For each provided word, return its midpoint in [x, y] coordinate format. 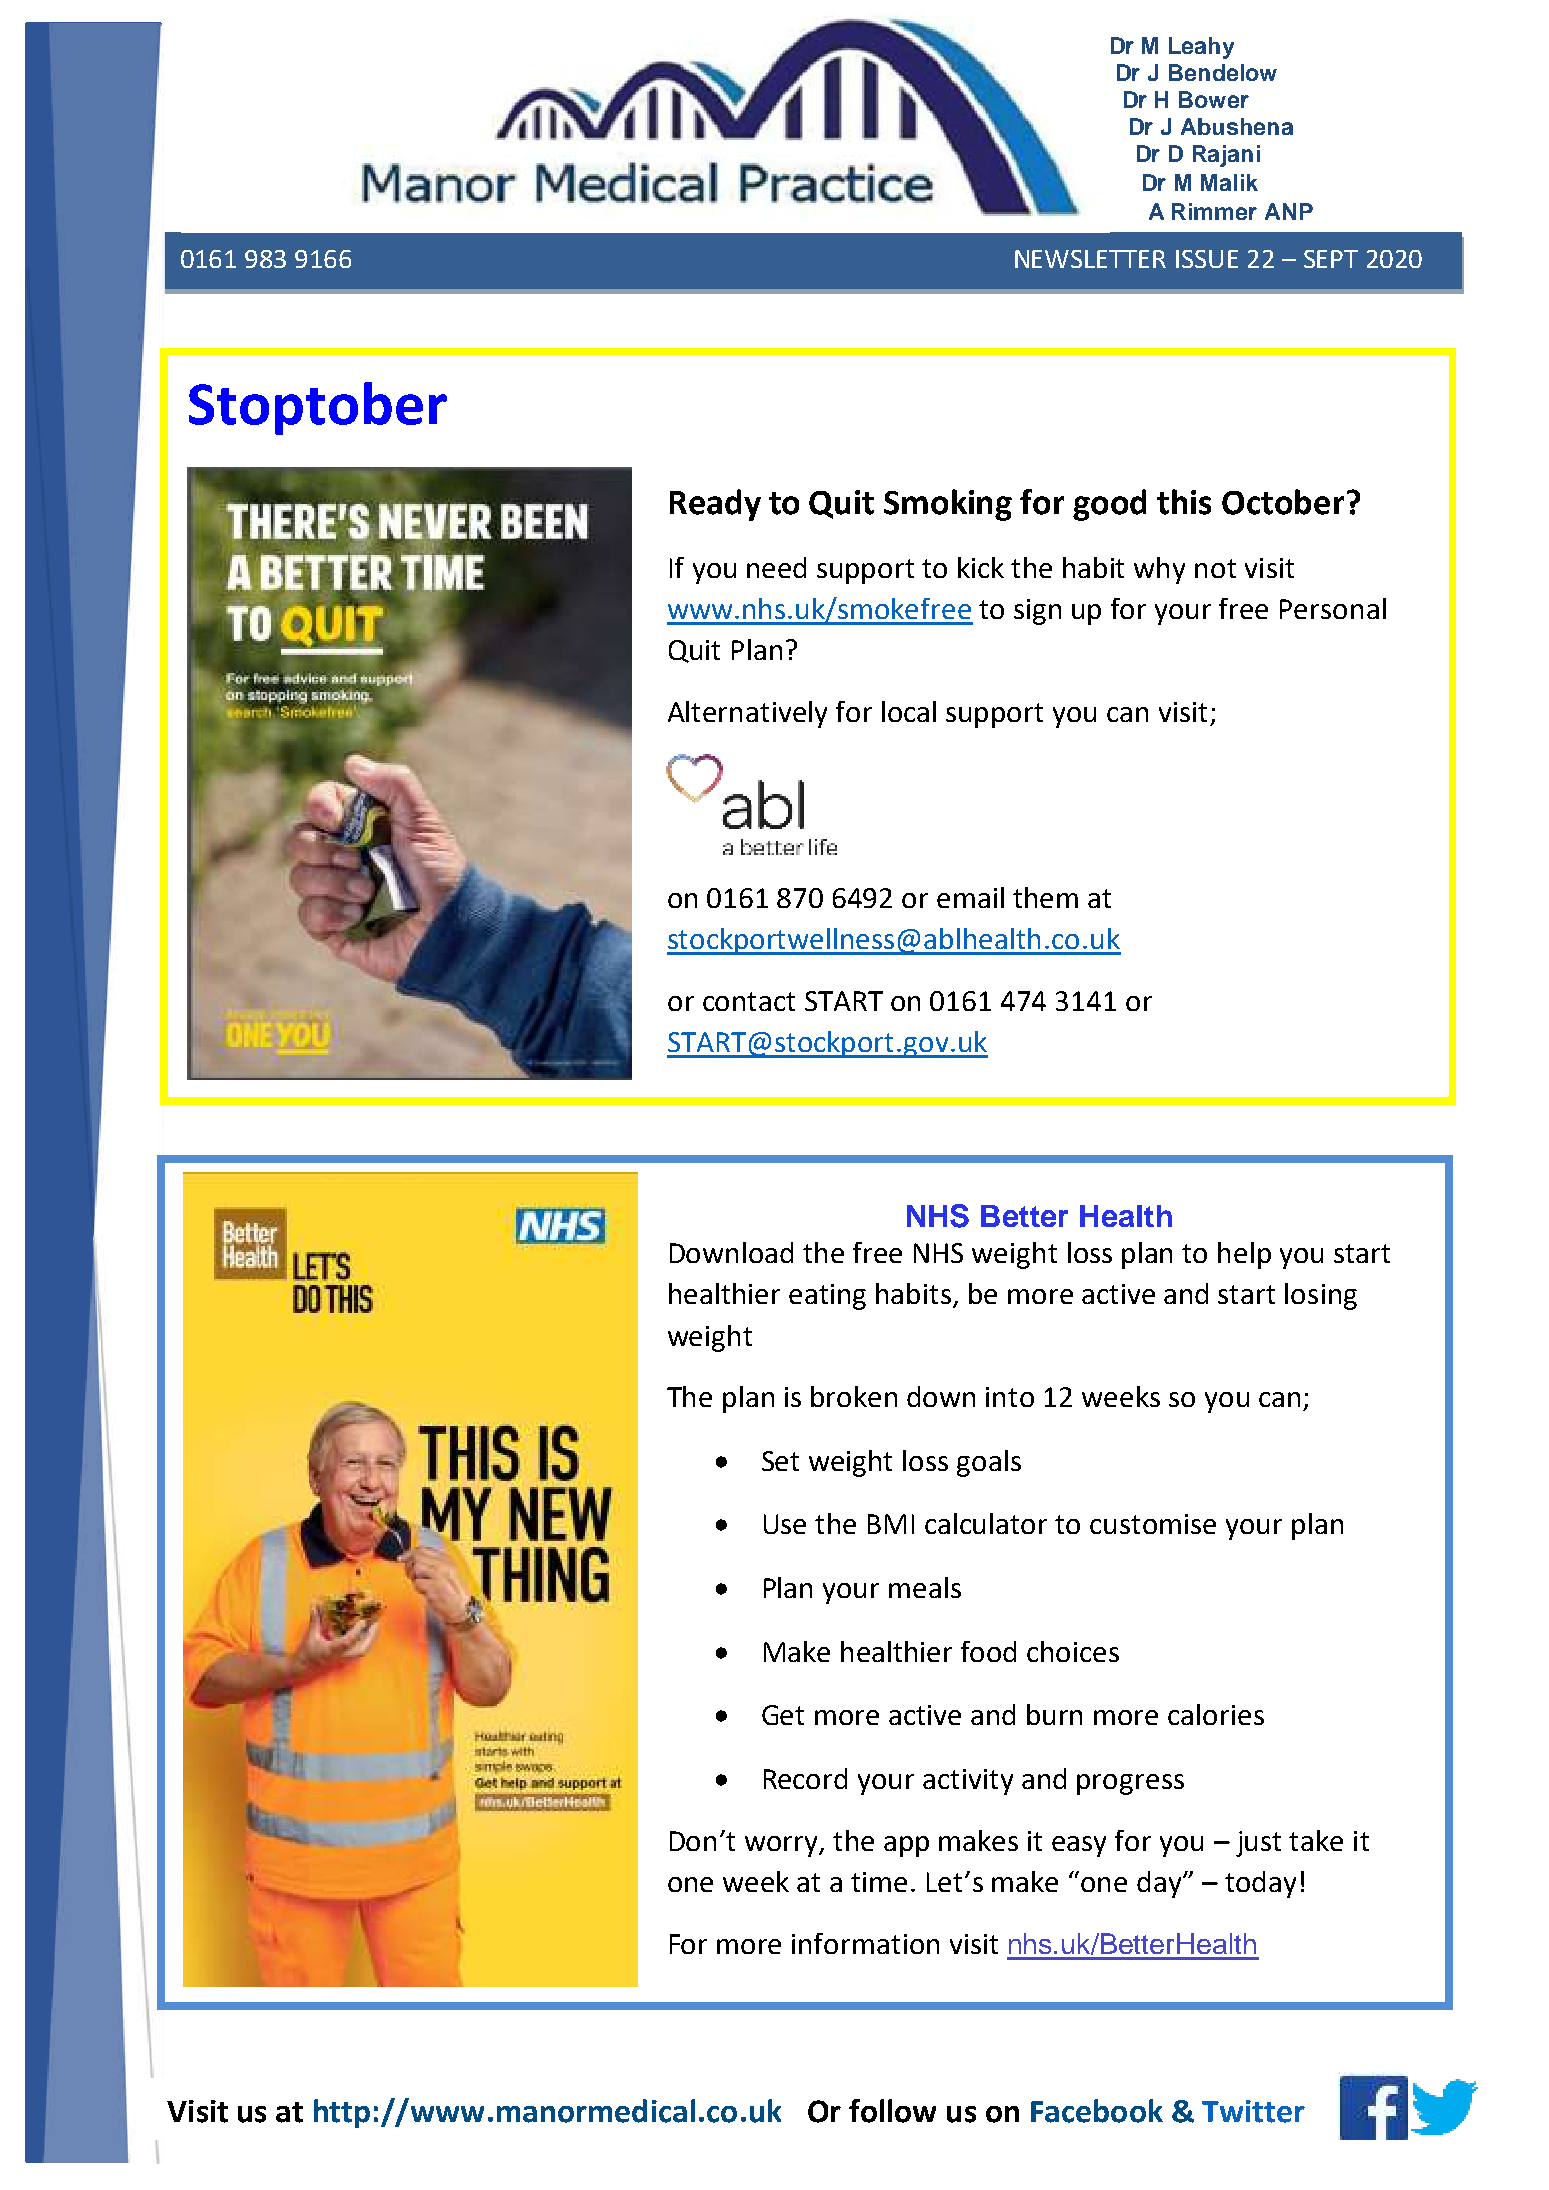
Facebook [1097, 2111]
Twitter [1253, 2111]
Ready [715, 505]
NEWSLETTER [1090, 259]
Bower [1214, 99]
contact [749, 1001]
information [865, 1943]
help [1244, 1255]
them [1045, 897]
